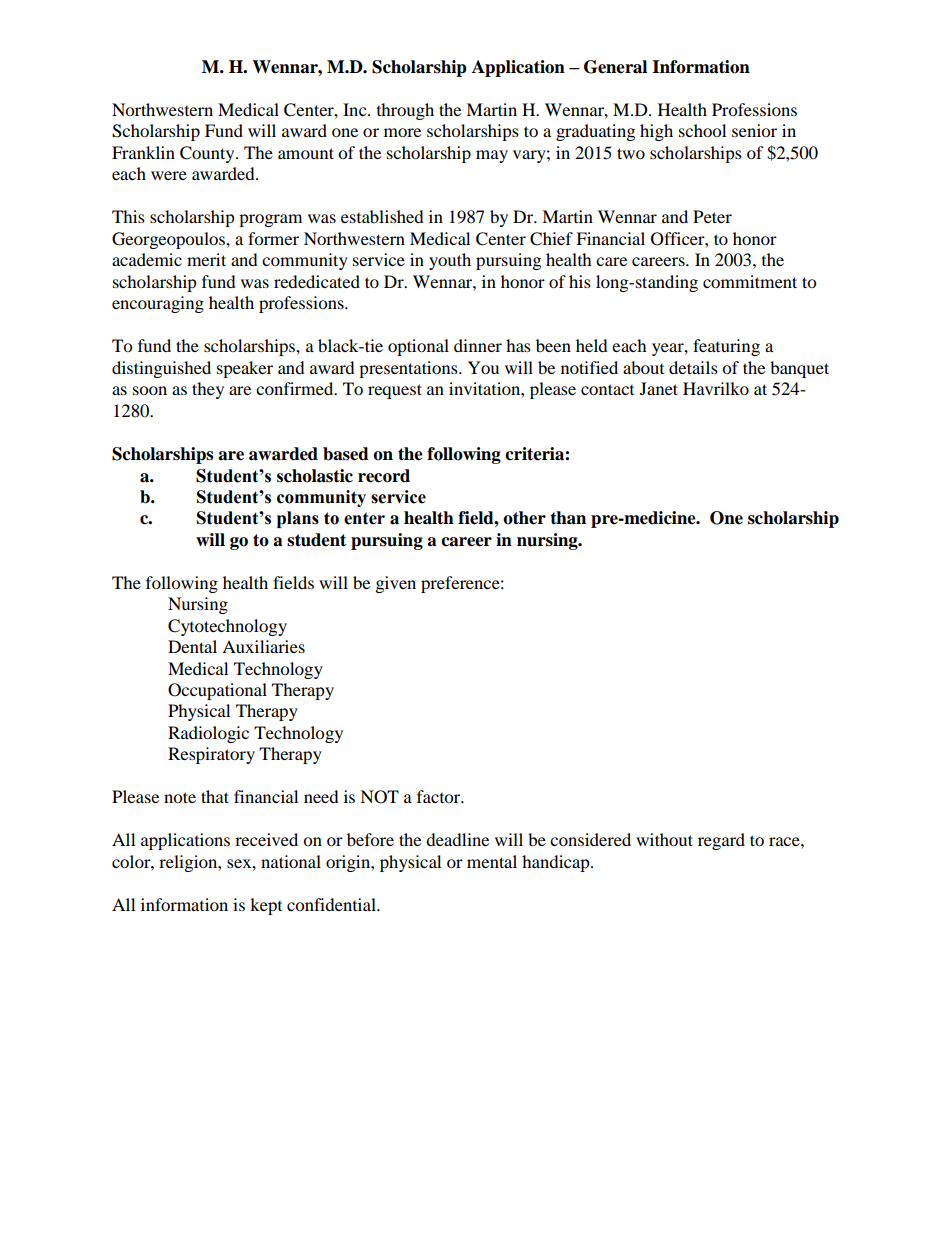 The image size is (952, 1233). I want to click on school, so click(702, 130).
